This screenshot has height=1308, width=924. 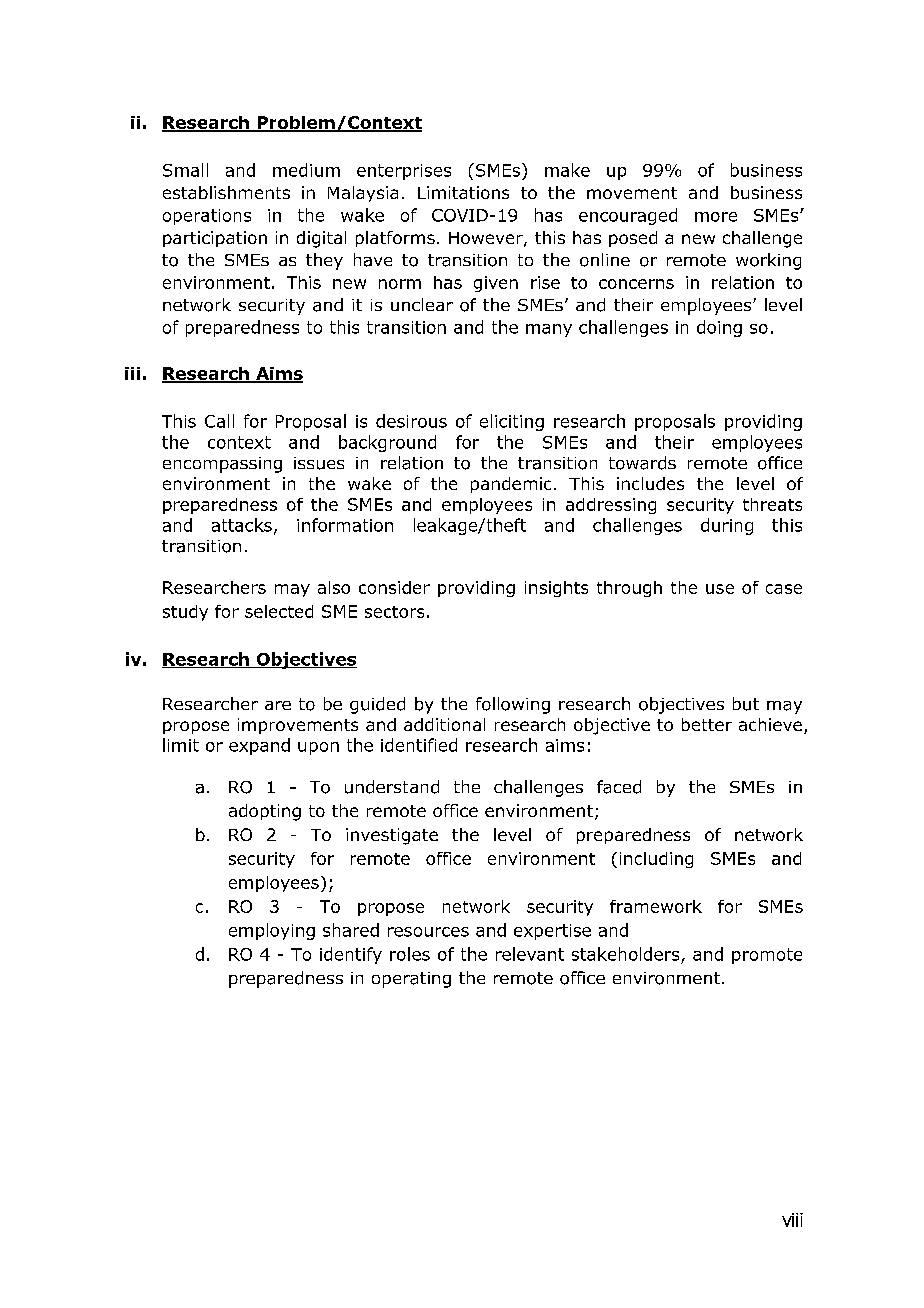 I want to click on more, so click(x=716, y=217).
